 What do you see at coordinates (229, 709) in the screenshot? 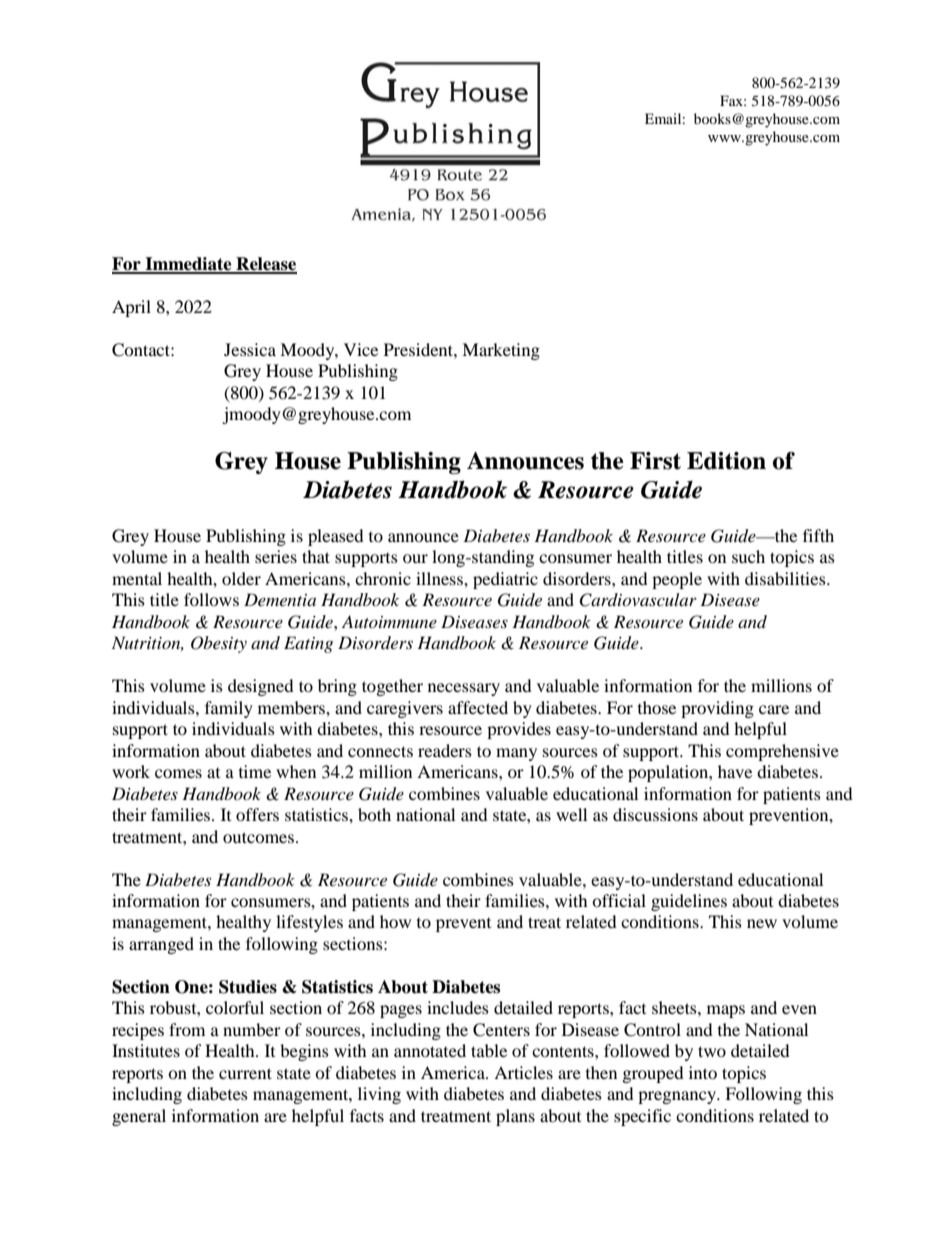
I see `family` at bounding box center [229, 709].
